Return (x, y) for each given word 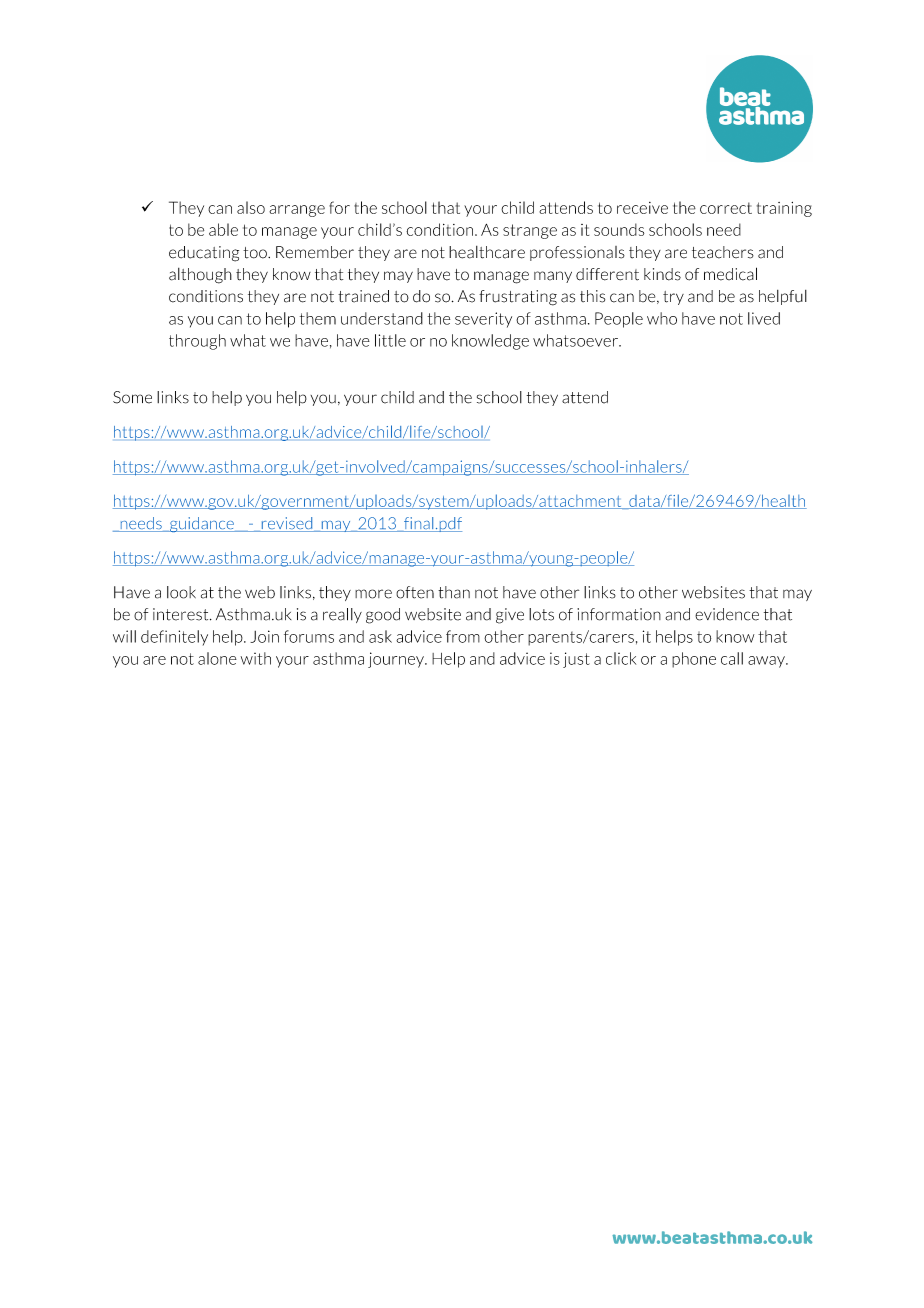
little (390, 340)
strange (530, 231)
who (662, 318)
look (181, 592)
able (223, 229)
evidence (727, 614)
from (463, 636)
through (197, 342)
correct (726, 208)
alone (217, 658)
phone (694, 660)
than (454, 592)
